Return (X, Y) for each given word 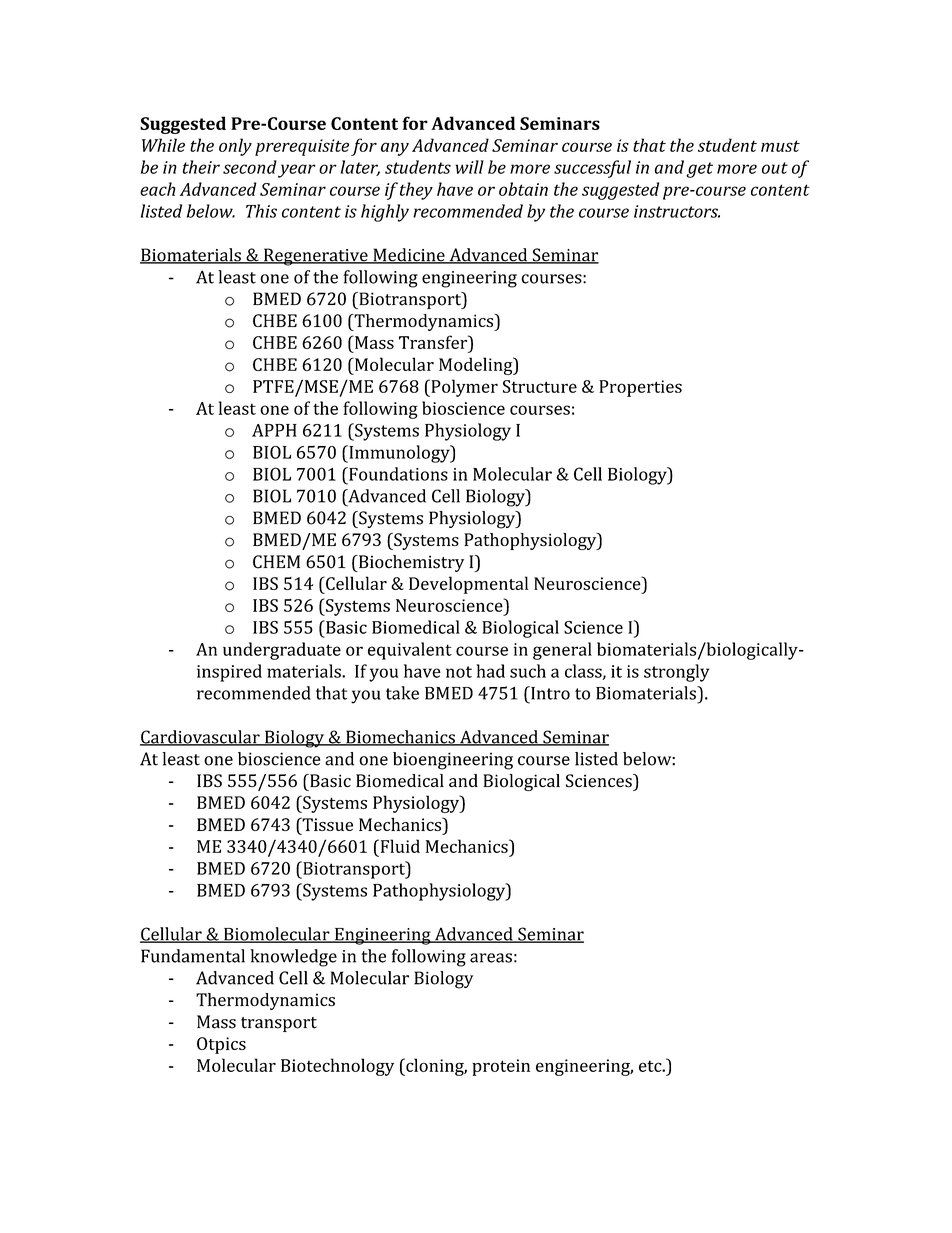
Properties (640, 388)
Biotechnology (337, 1067)
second (250, 167)
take (402, 693)
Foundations (397, 474)
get (699, 170)
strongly (676, 673)
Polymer (463, 388)
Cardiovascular (201, 738)
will (469, 167)
